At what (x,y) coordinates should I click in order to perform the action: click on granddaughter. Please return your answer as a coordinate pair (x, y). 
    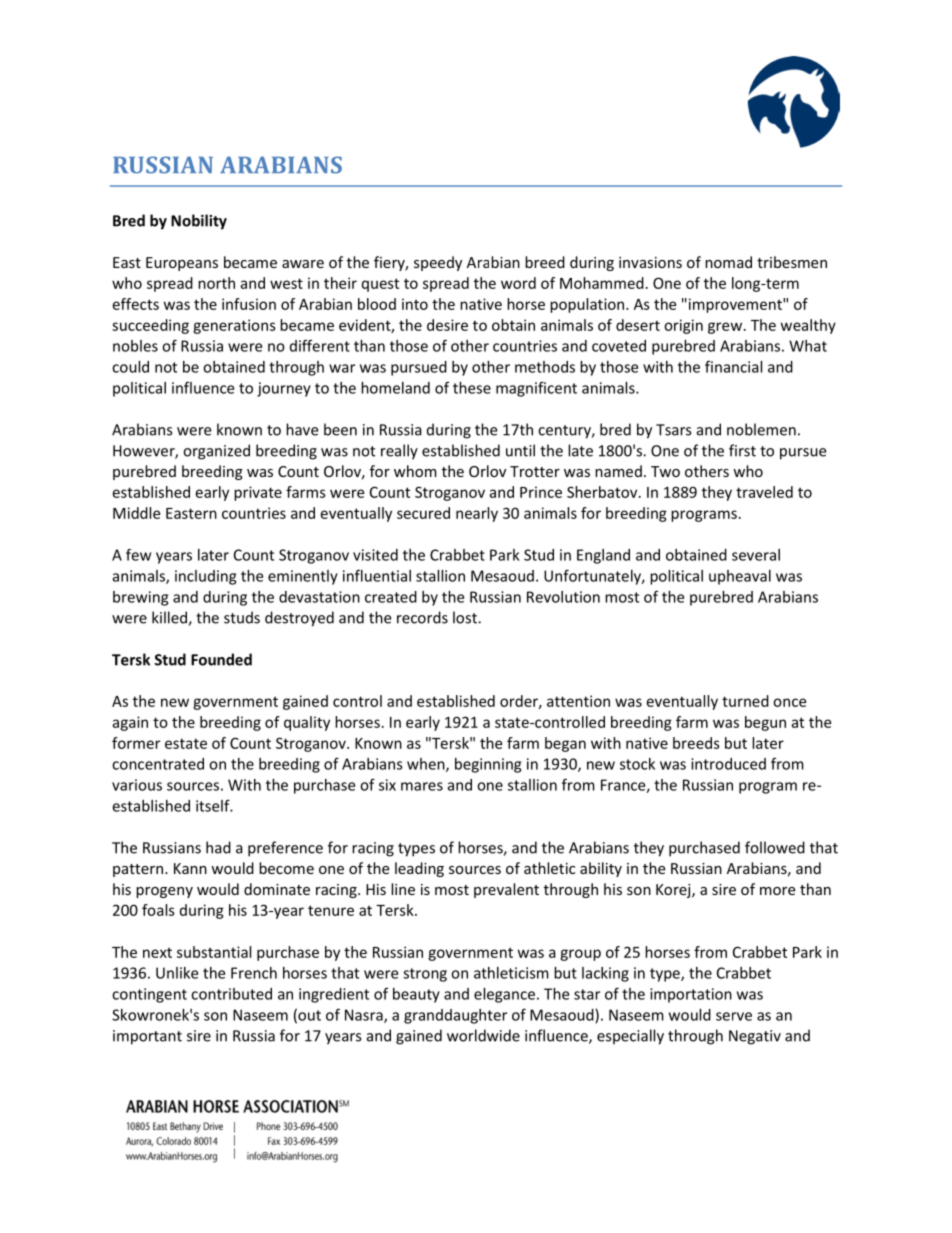
    Looking at the image, I should click on (455, 1016).
